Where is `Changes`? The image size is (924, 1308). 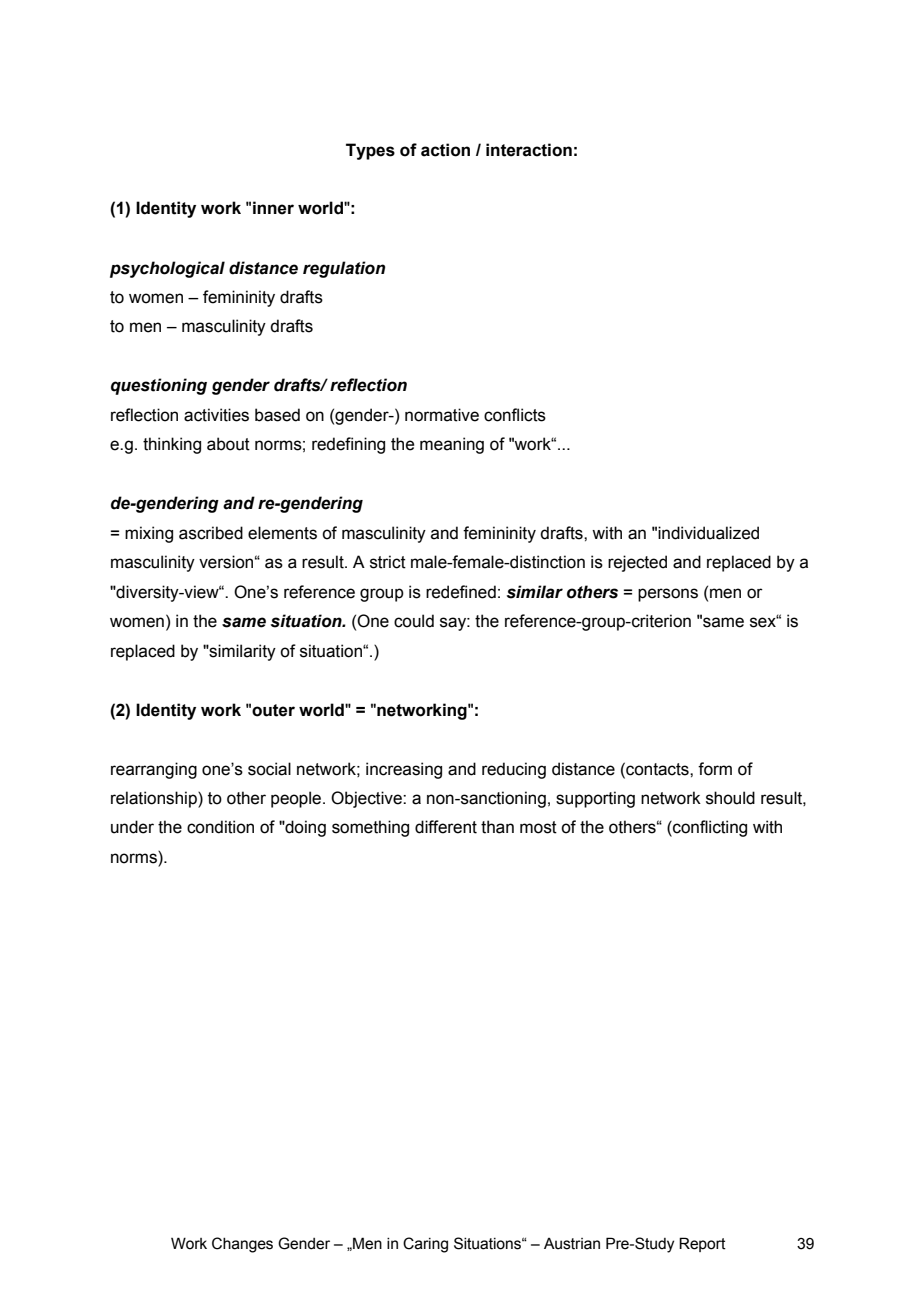
Changes is located at coordinates (242, 1245).
